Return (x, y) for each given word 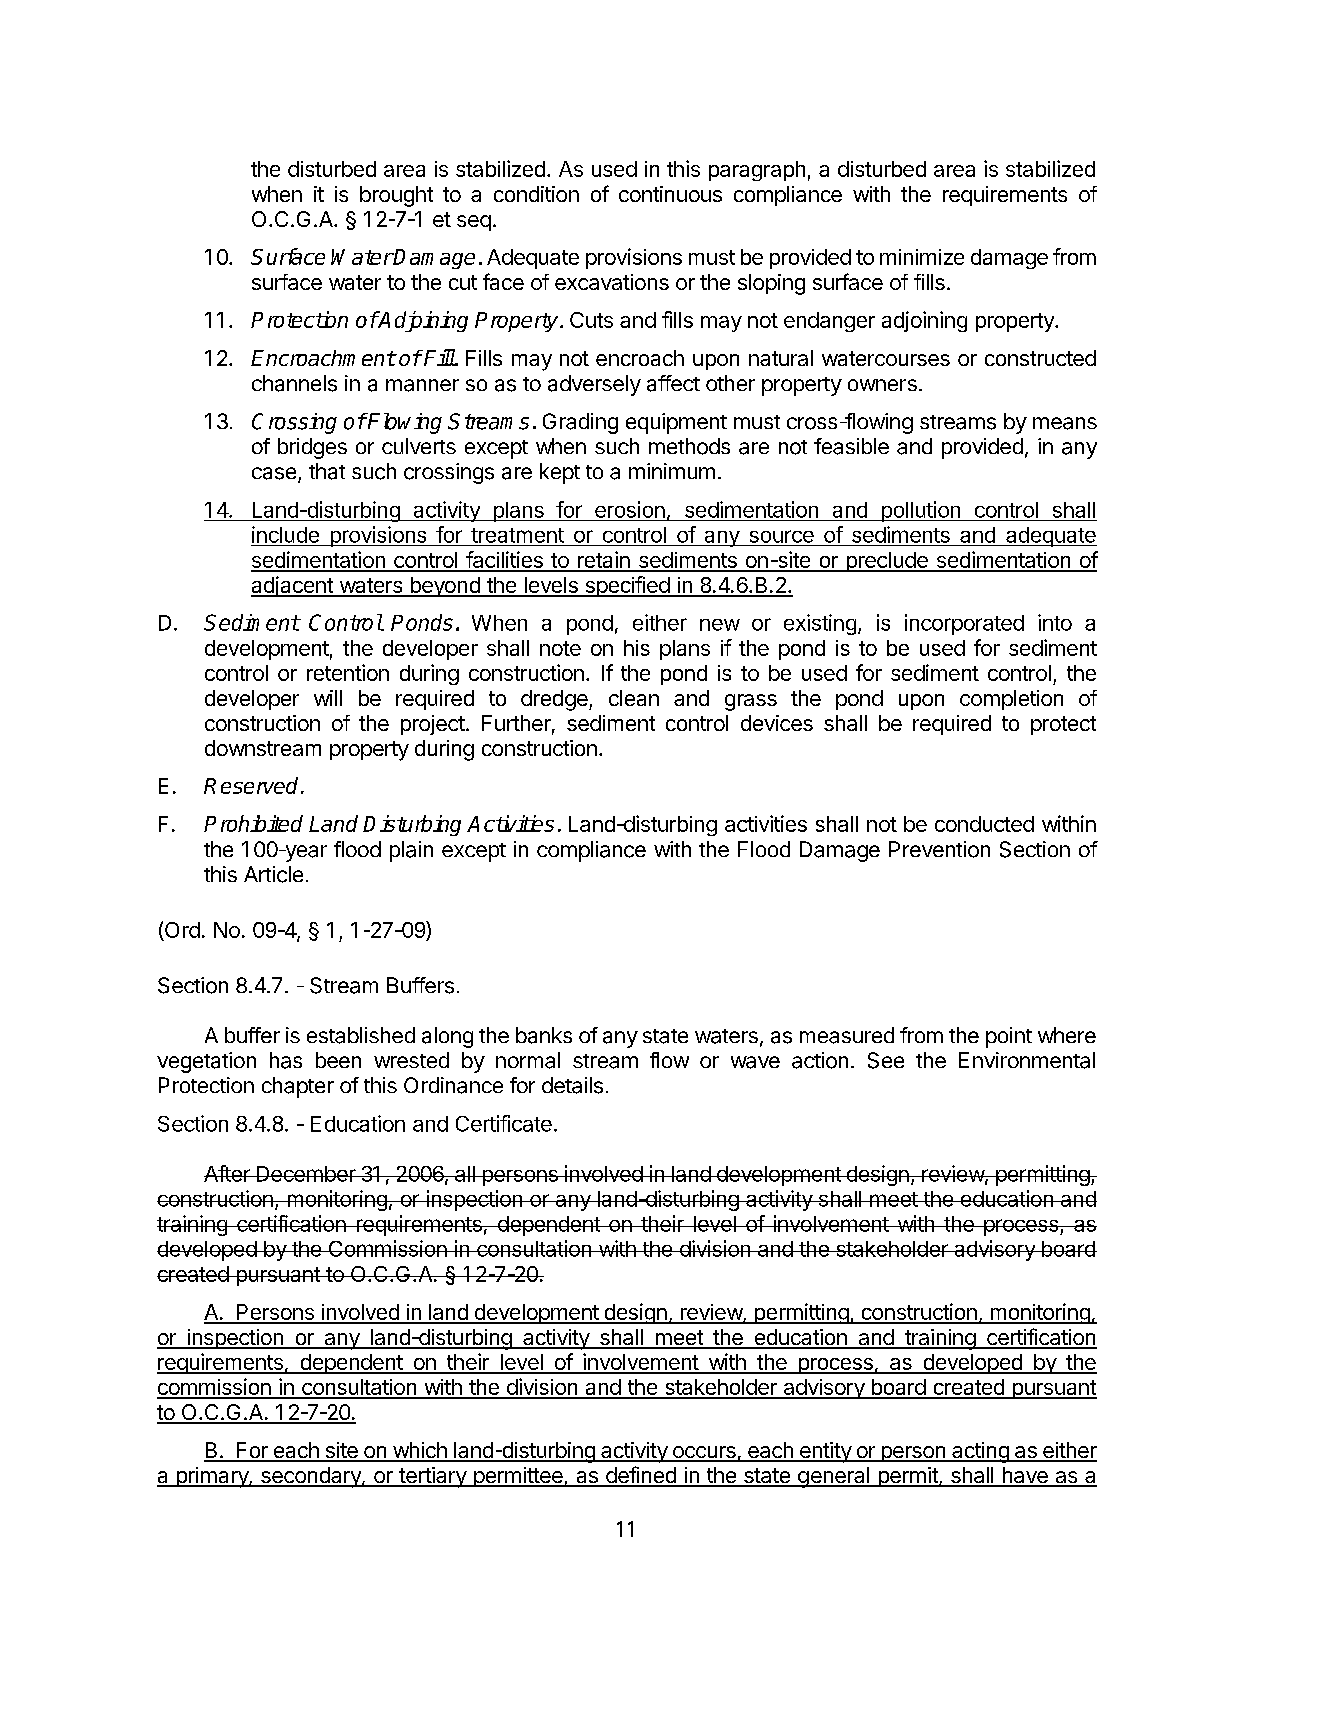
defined (640, 1476)
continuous (670, 194)
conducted (984, 824)
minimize (922, 257)
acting (980, 1452)
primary (212, 1477)
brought (396, 196)
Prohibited (253, 823)
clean (634, 698)
